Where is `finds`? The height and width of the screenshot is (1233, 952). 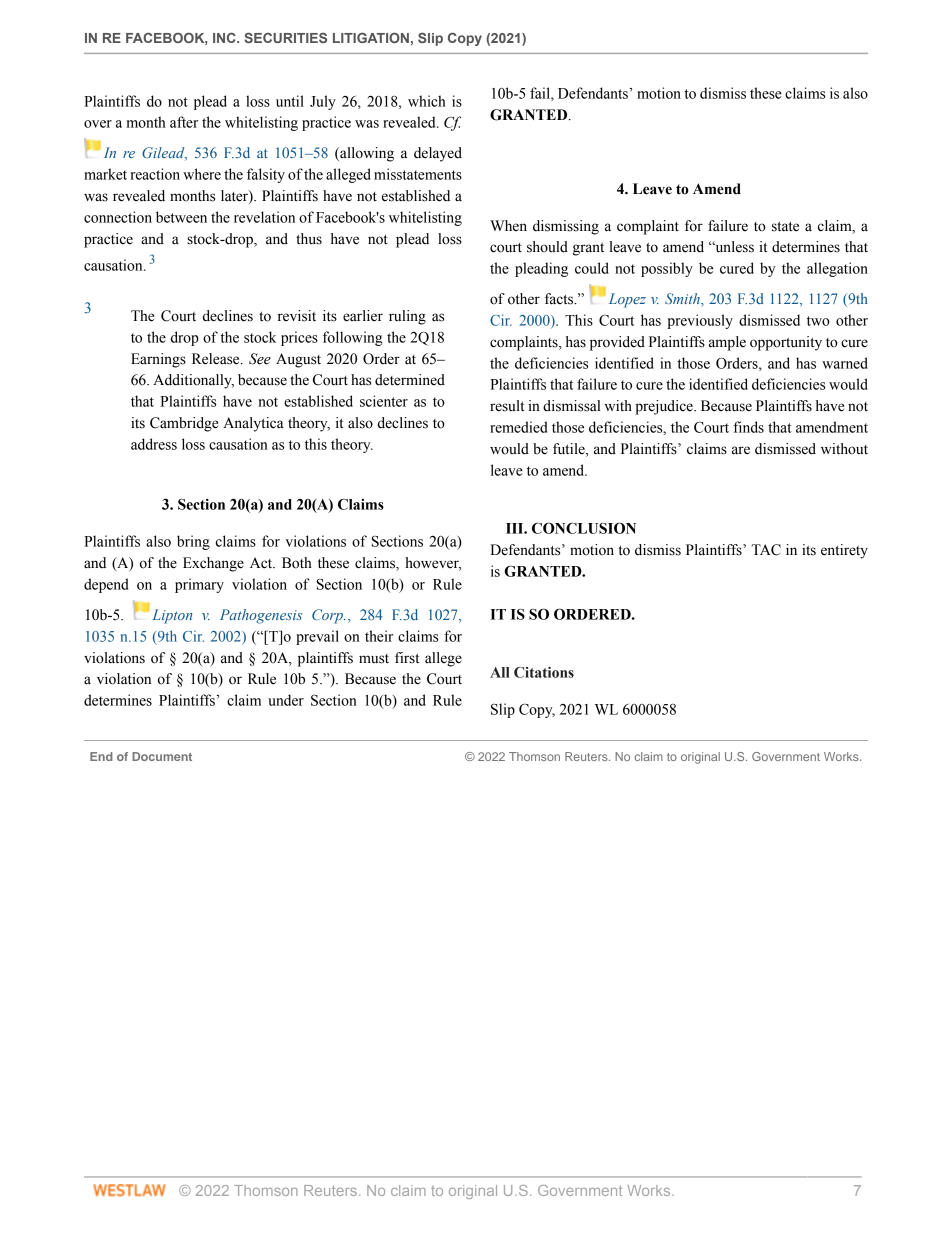
finds is located at coordinates (748, 427).
